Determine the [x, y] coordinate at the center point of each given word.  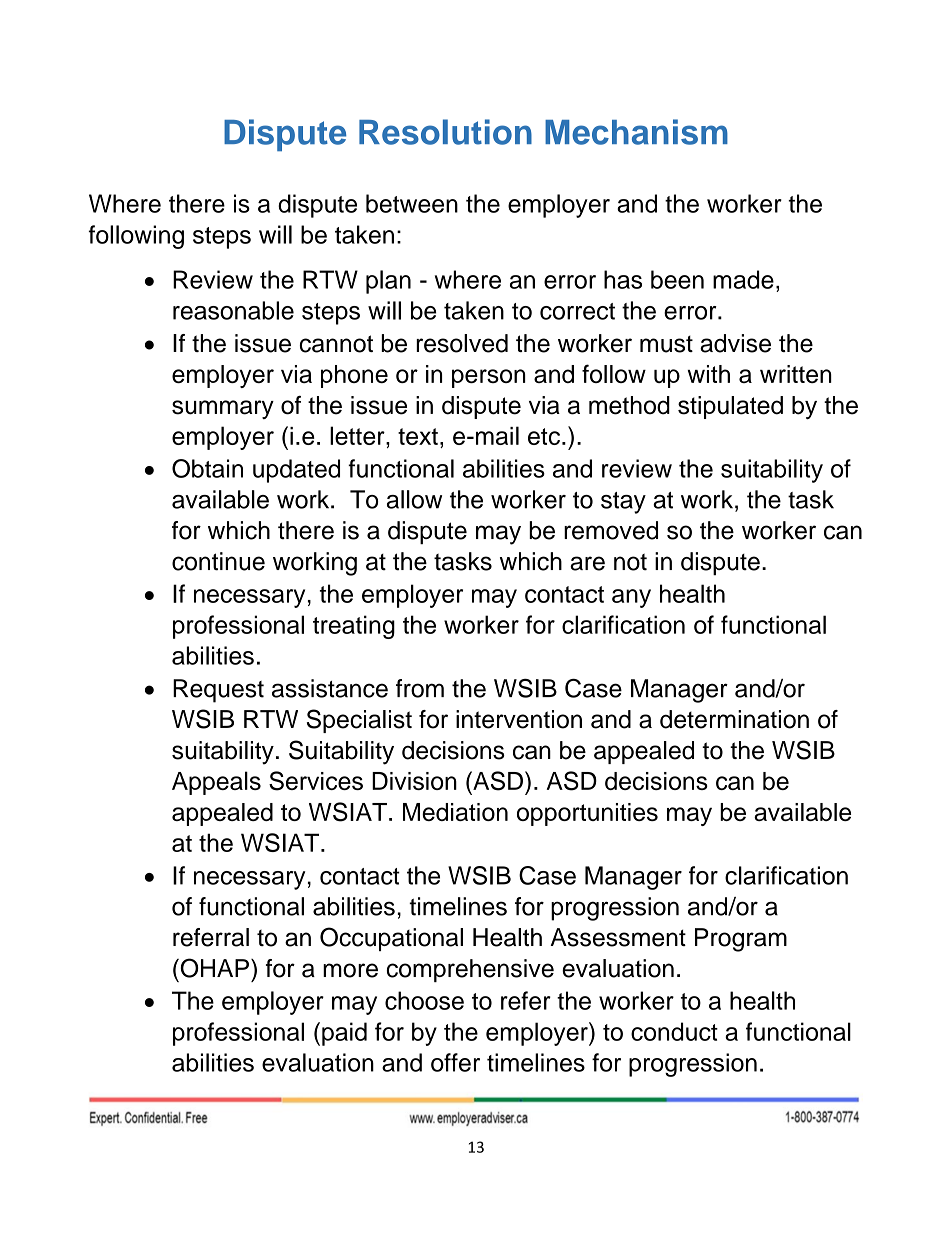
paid [344, 1034]
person [488, 378]
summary [223, 409]
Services [316, 781]
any [631, 598]
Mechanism [636, 132]
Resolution [445, 132]
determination [734, 719]
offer [455, 1062]
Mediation [455, 812]
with [709, 374]
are [587, 563]
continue [218, 561]
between [412, 203]
